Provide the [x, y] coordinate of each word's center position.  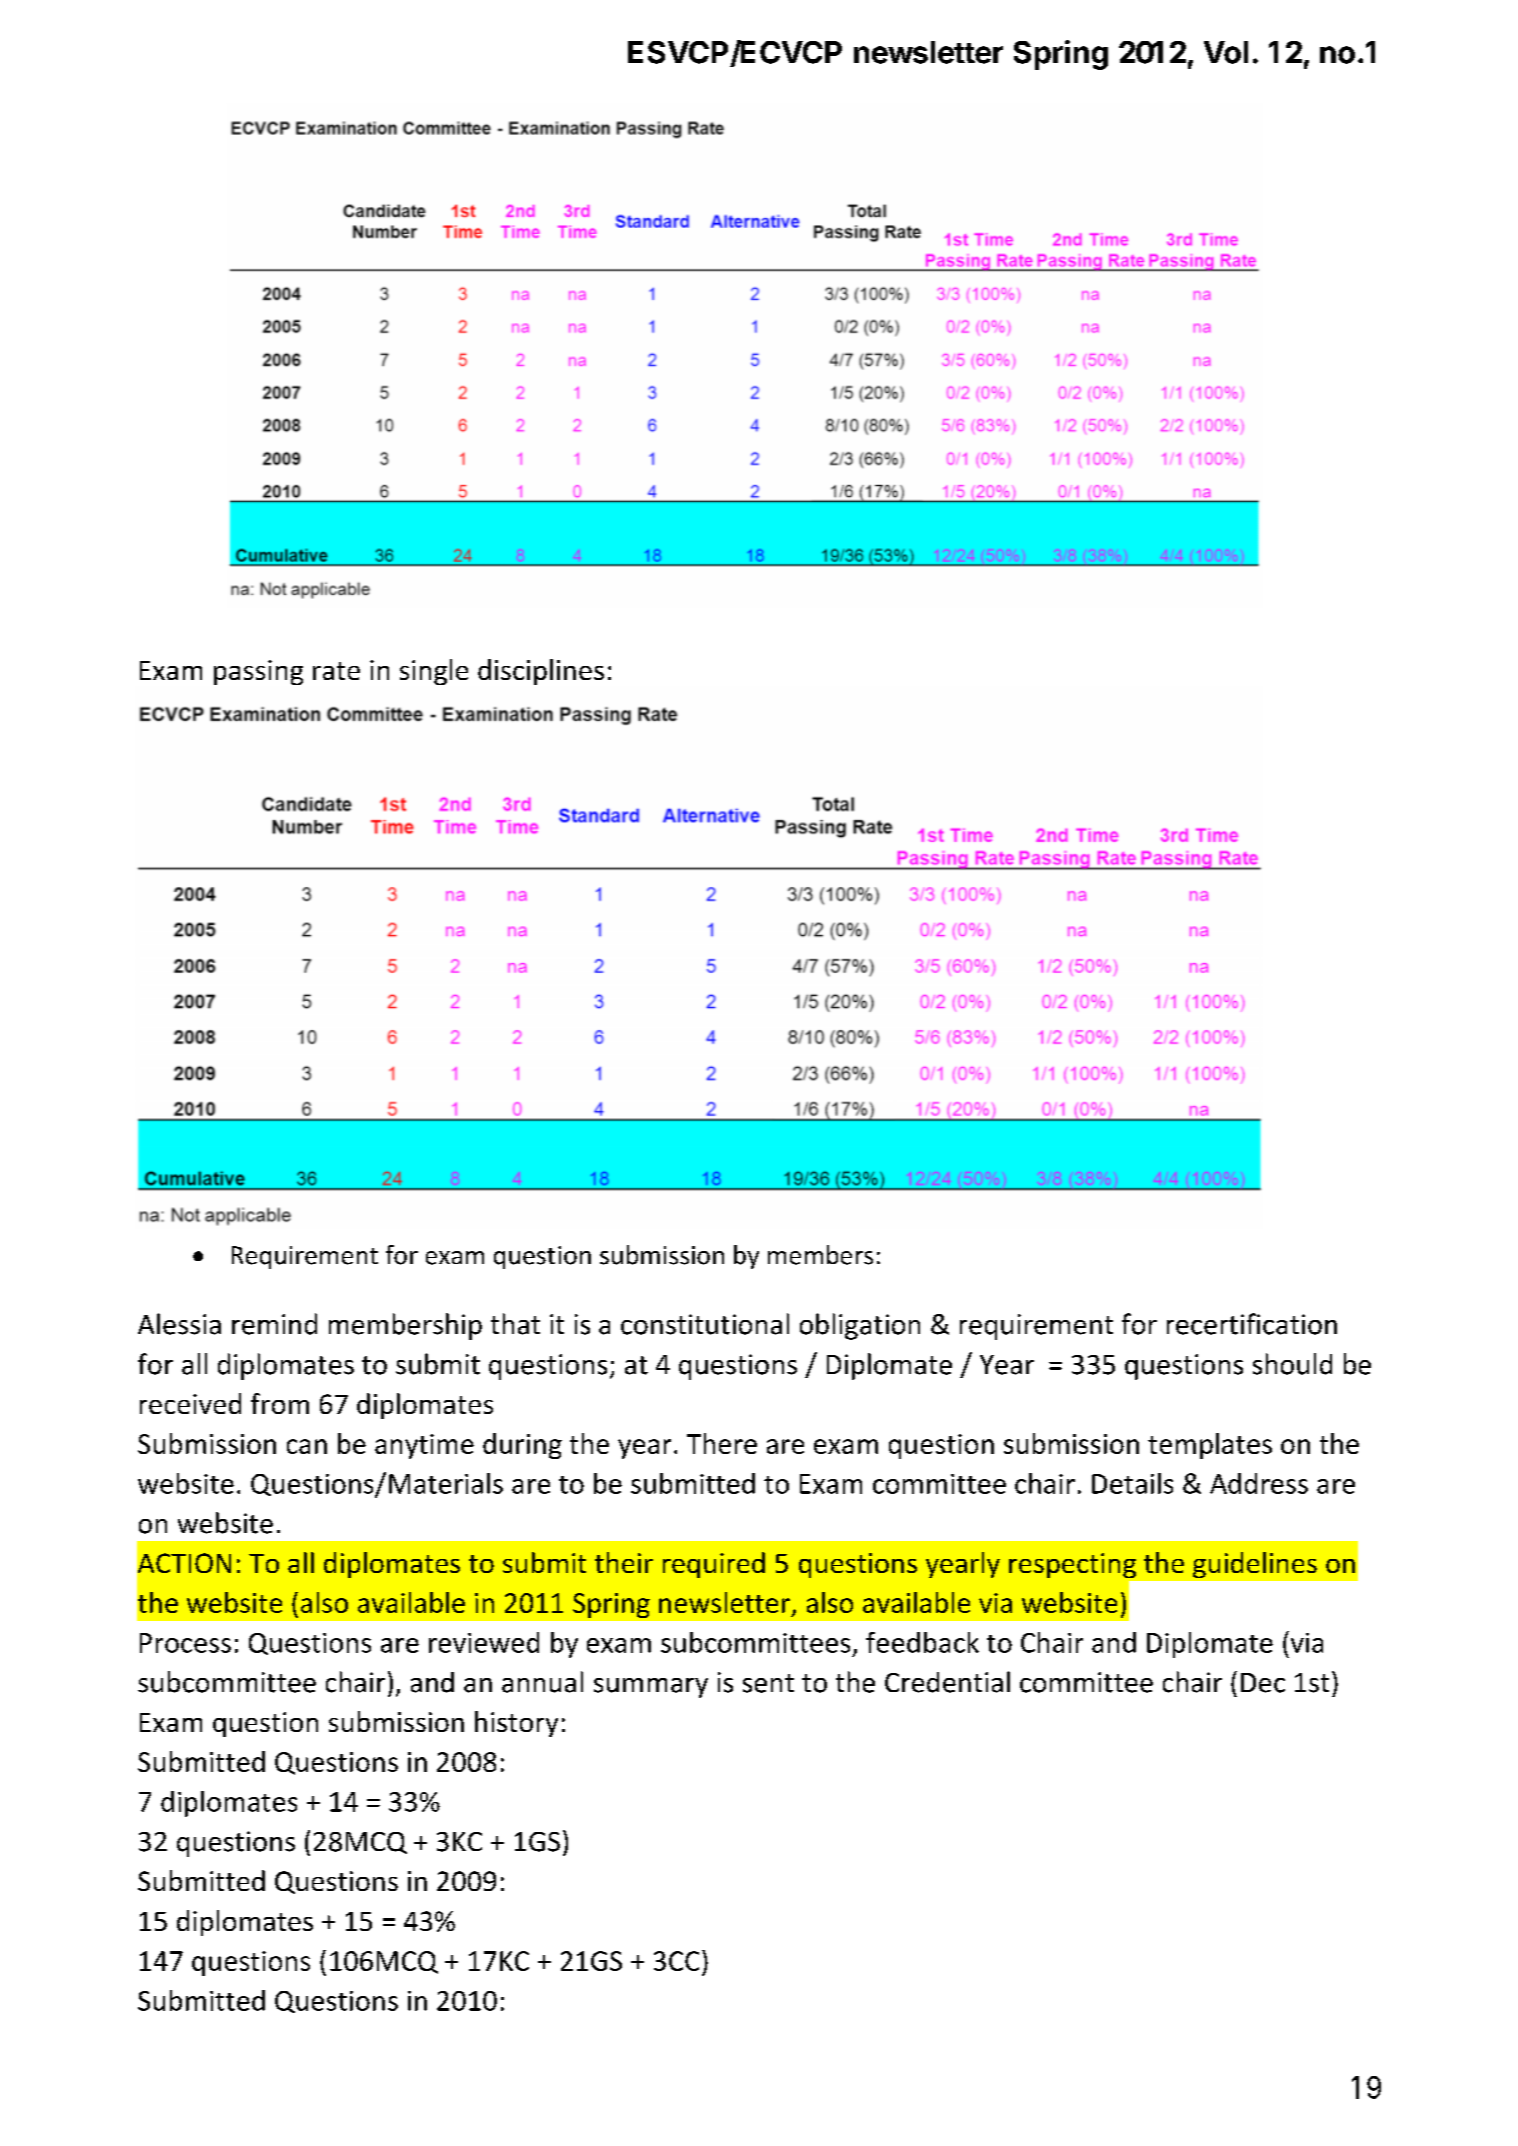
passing [258, 672]
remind [274, 1324]
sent [768, 1683]
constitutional [705, 1324]
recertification [1252, 1324]
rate [336, 671]
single [434, 672]
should [1292, 1364]
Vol [1226, 52]
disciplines [541, 672]
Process [185, 1643]
